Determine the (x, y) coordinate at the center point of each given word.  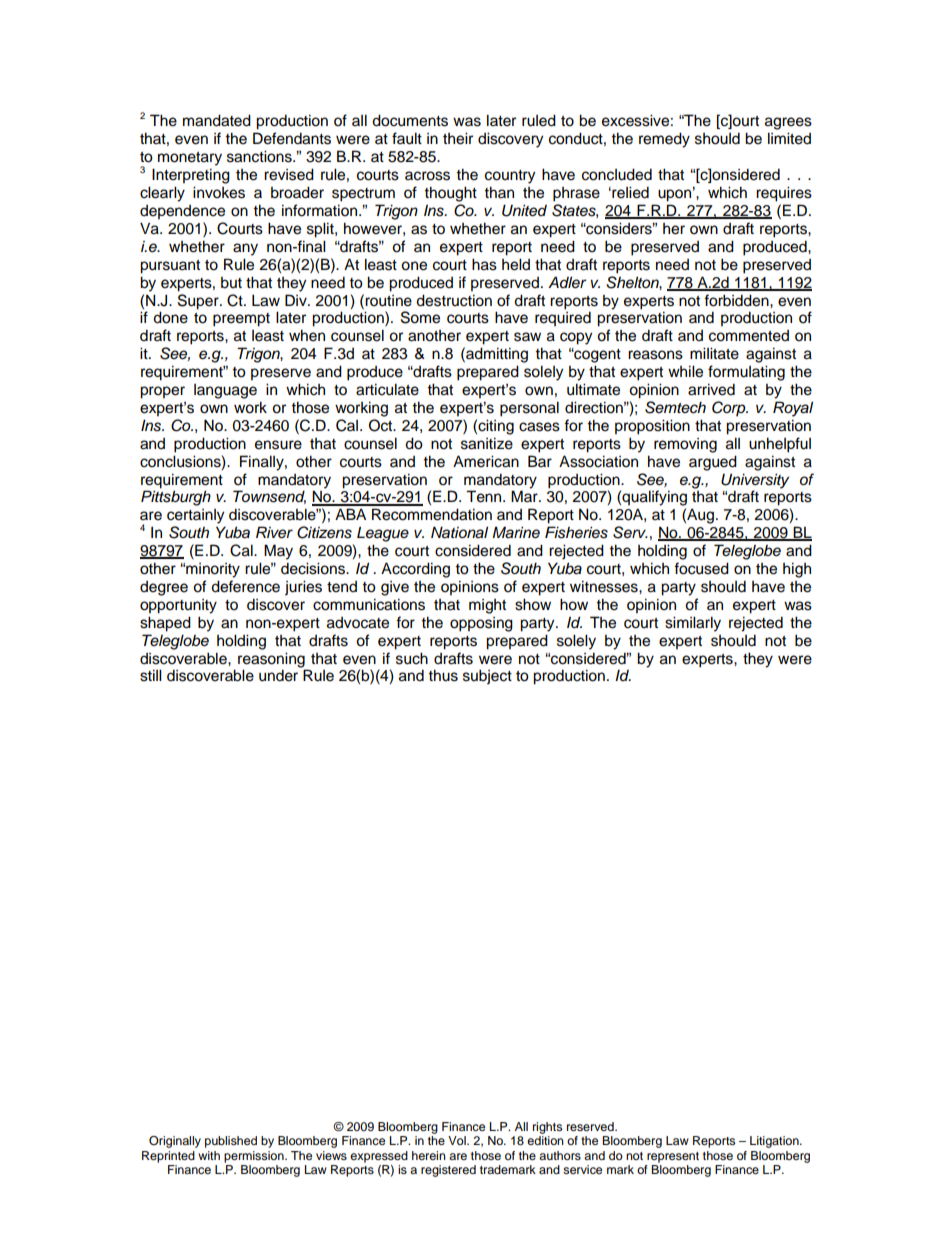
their (458, 138)
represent (673, 1157)
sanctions (260, 156)
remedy (664, 140)
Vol (458, 1140)
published (231, 1142)
